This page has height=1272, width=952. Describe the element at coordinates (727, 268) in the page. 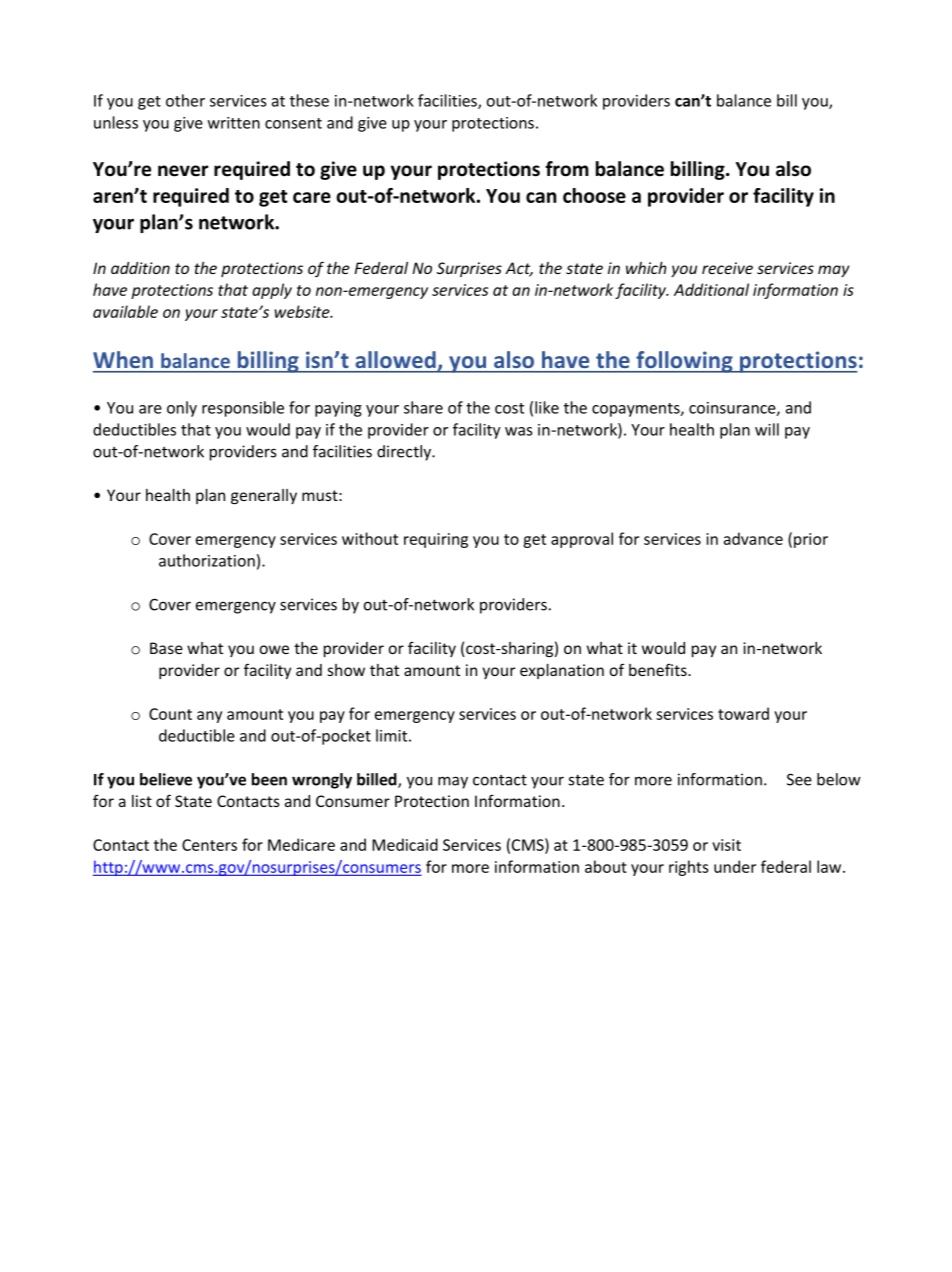

I see `receive` at that location.
